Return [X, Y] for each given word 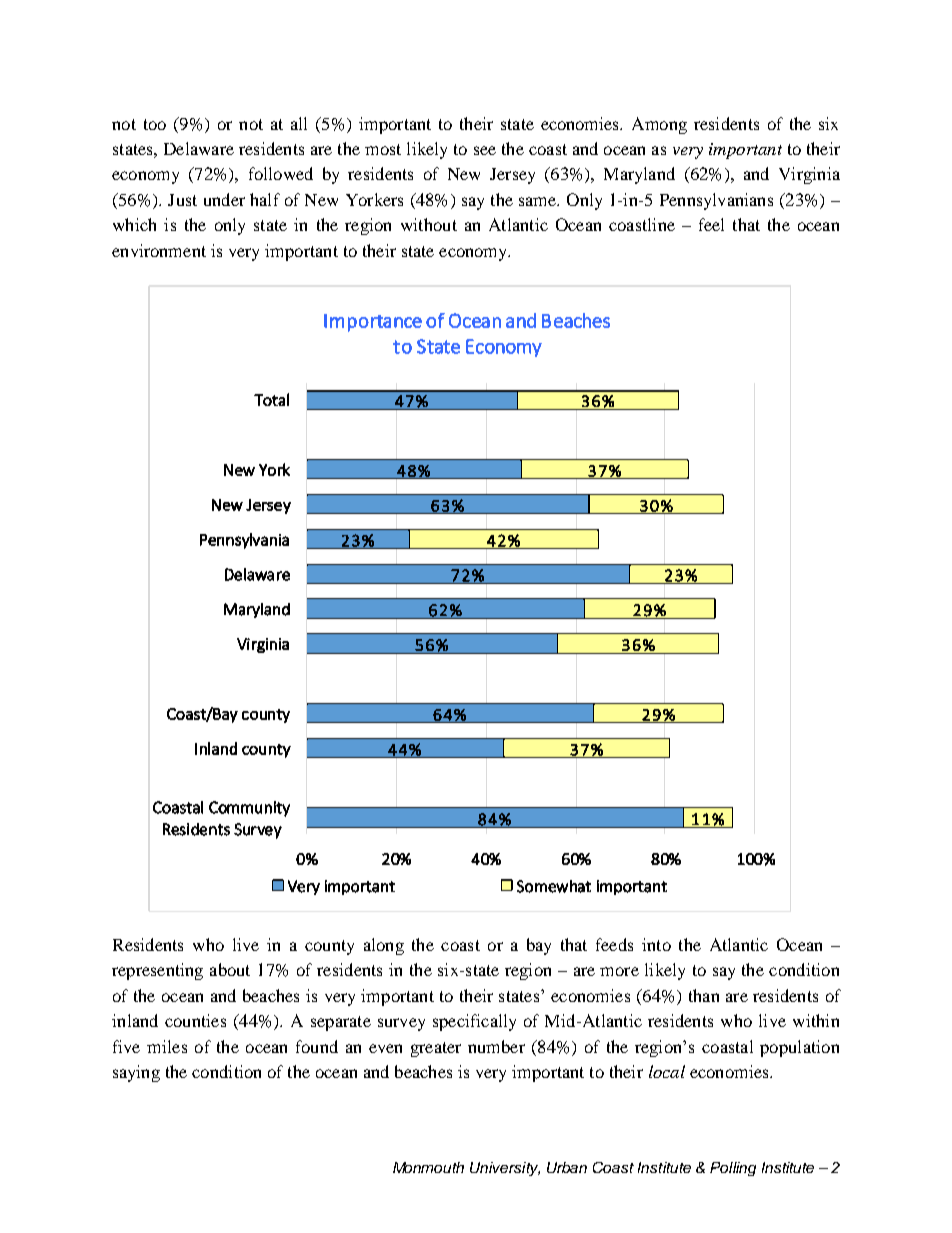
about [230, 969]
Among [659, 125]
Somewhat [554, 886]
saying [136, 1073]
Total [271, 399]
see [485, 150]
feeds [614, 944]
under [224, 199]
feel [711, 224]
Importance [373, 323]
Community [249, 809]
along [384, 946]
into [656, 944]
